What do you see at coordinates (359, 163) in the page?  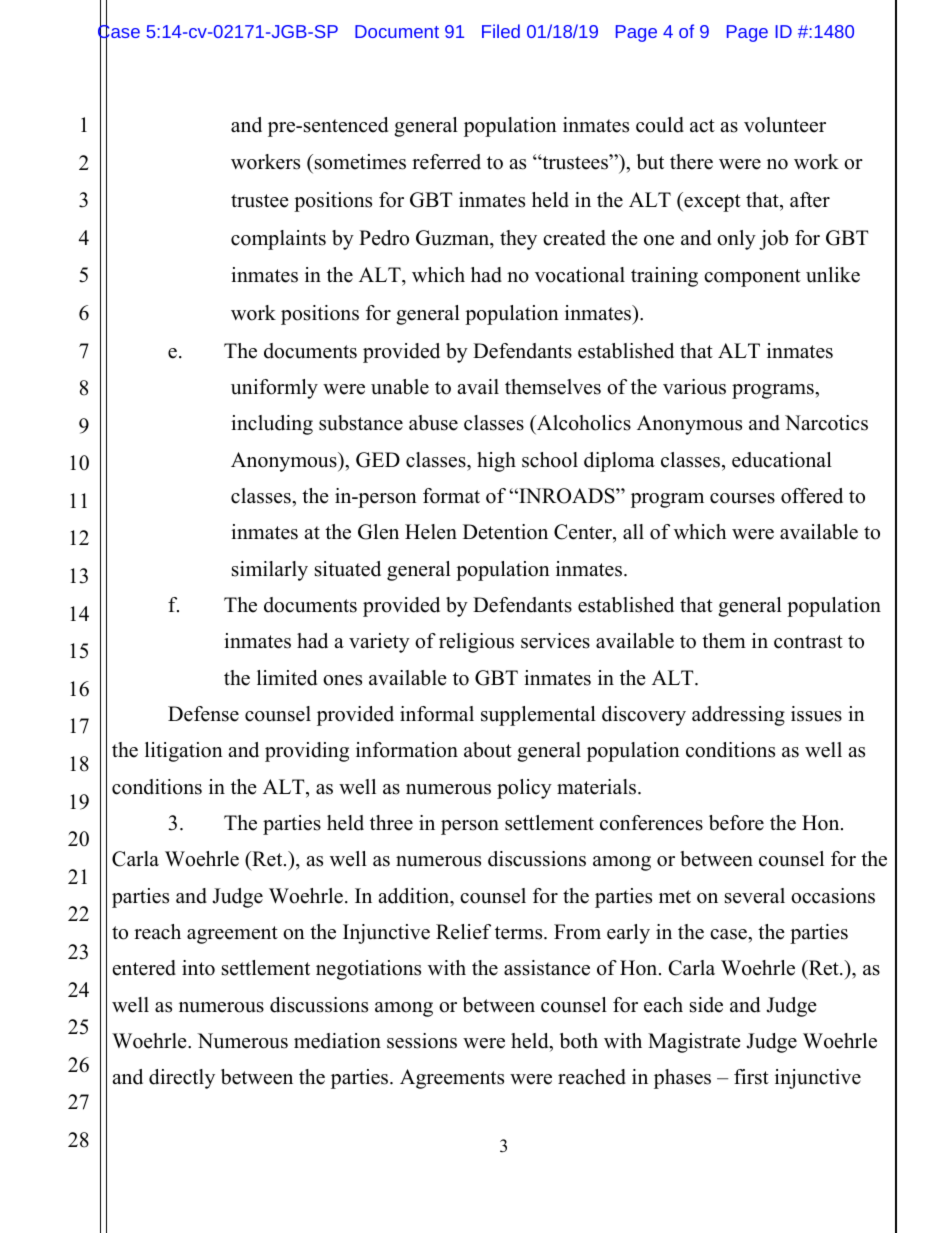 I see `sometimes` at bounding box center [359, 163].
